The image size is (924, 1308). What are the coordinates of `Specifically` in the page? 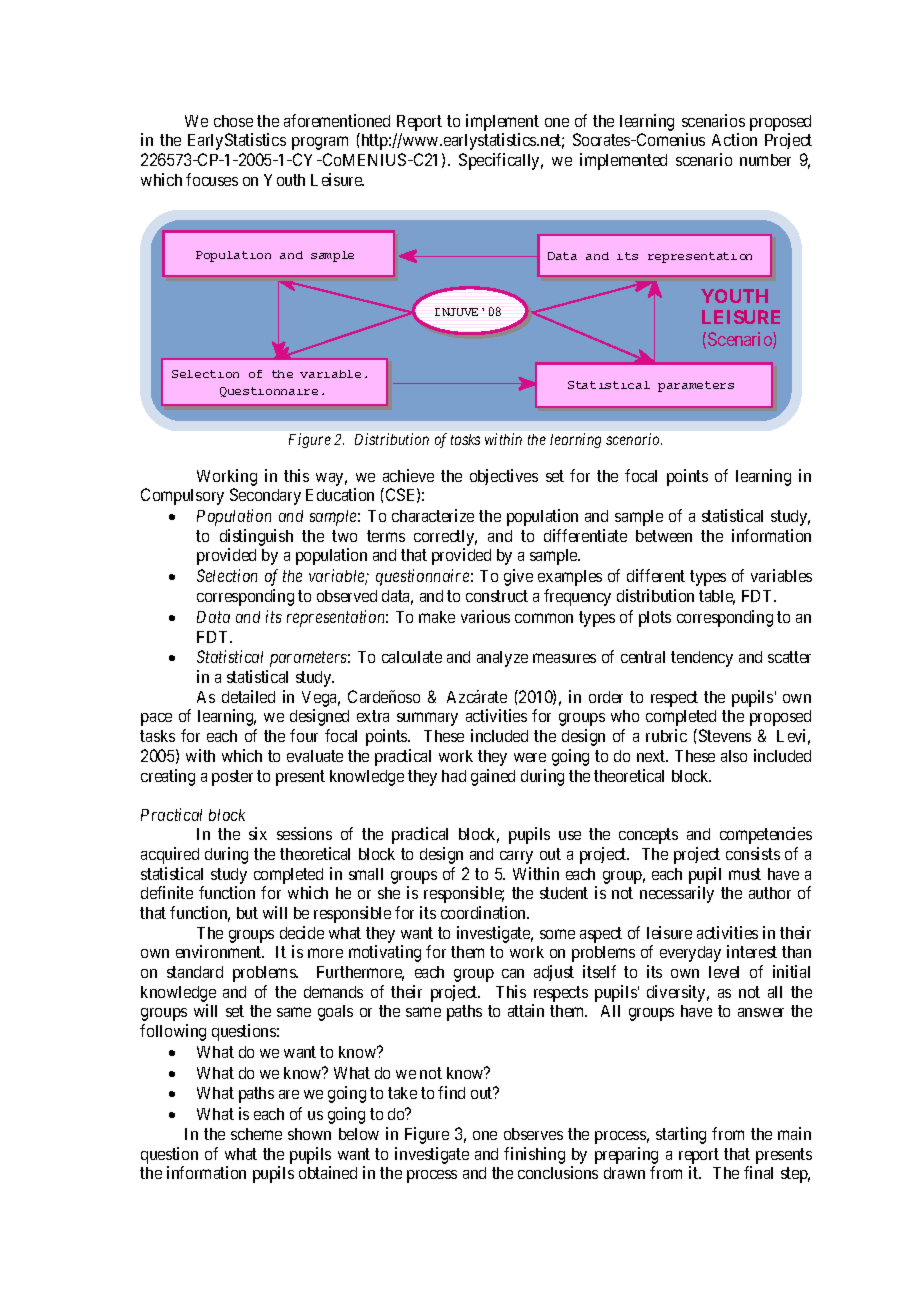 It's located at (501, 161).
